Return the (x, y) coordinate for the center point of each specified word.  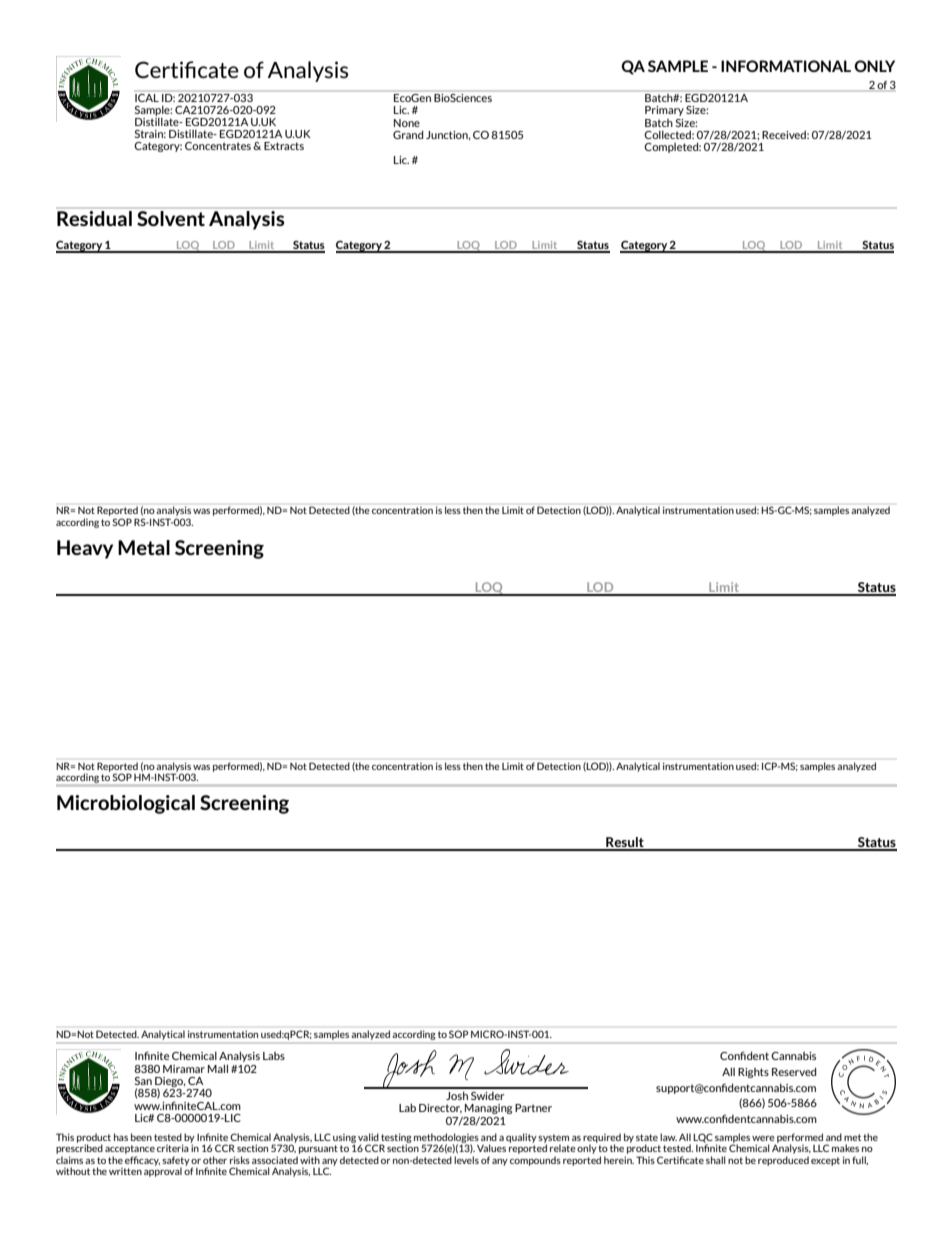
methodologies (446, 1139)
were (763, 1138)
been (141, 1137)
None (407, 123)
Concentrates (218, 146)
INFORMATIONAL (786, 66)
